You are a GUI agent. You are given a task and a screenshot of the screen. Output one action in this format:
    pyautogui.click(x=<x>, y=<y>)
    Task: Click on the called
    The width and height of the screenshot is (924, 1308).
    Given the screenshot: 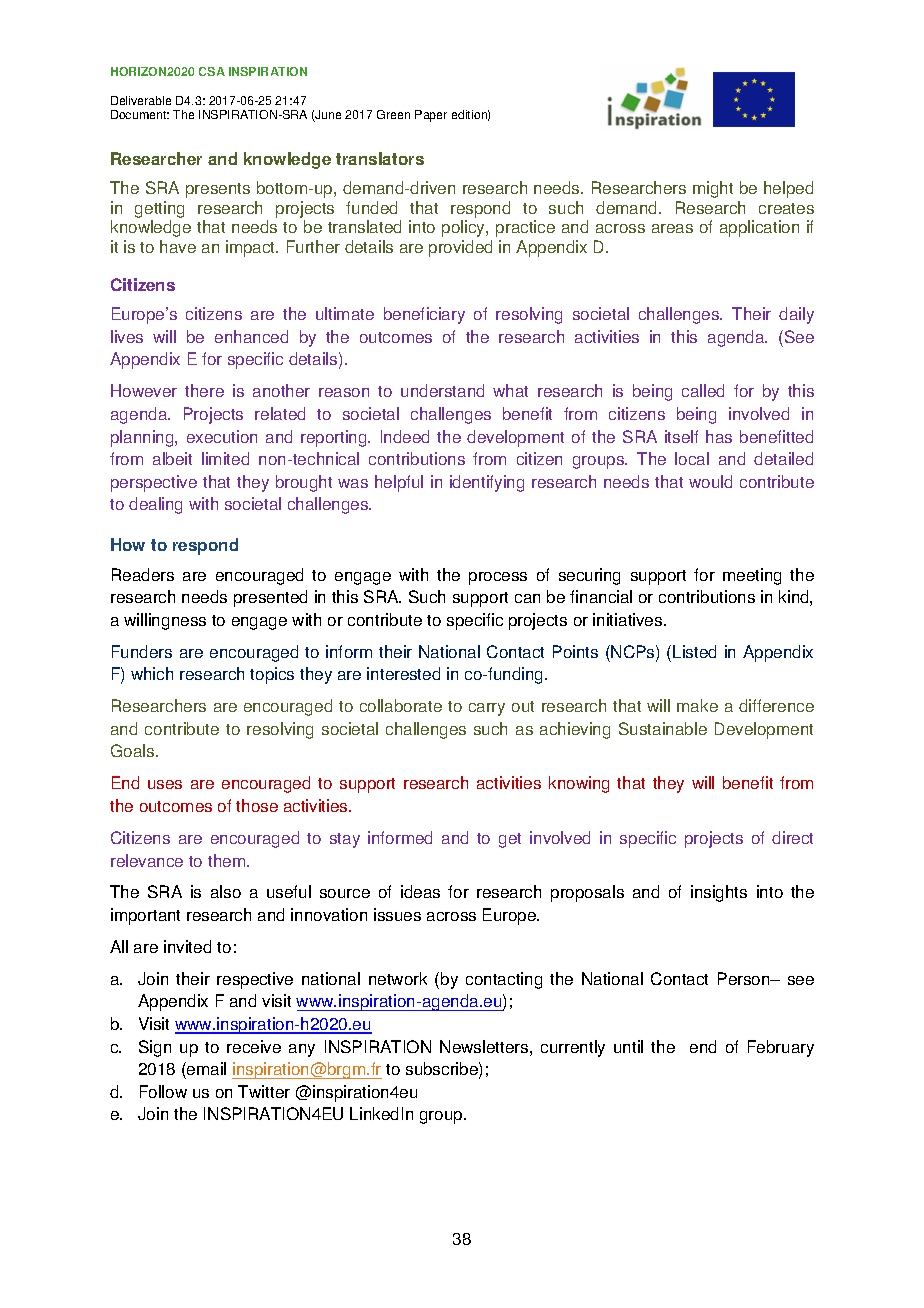 What is the action you would take?
    pyautogui.click(x=703, y=390)
